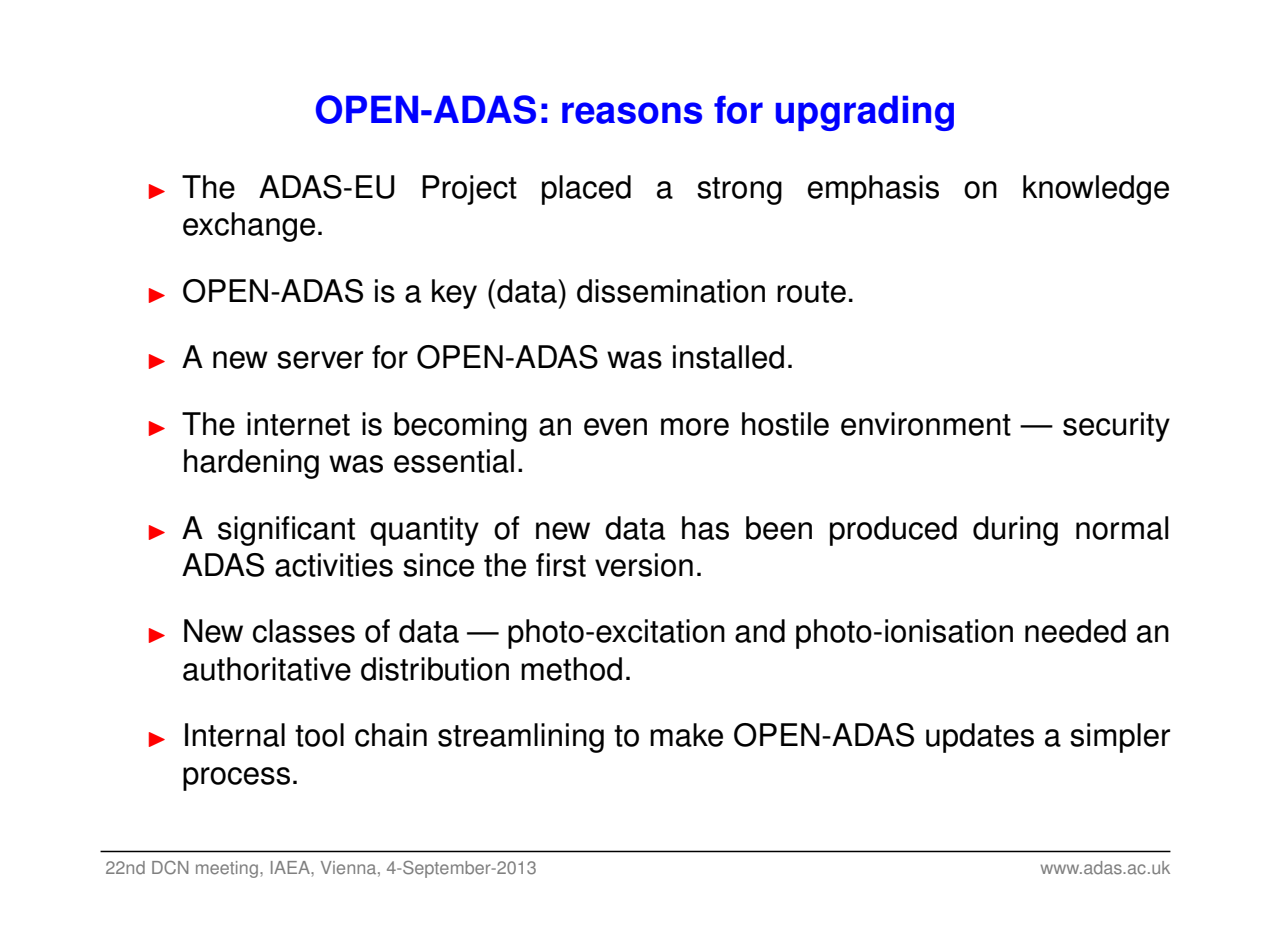  Describe the element at coordinates (686, 735) in the image. I see `make` at that location.
